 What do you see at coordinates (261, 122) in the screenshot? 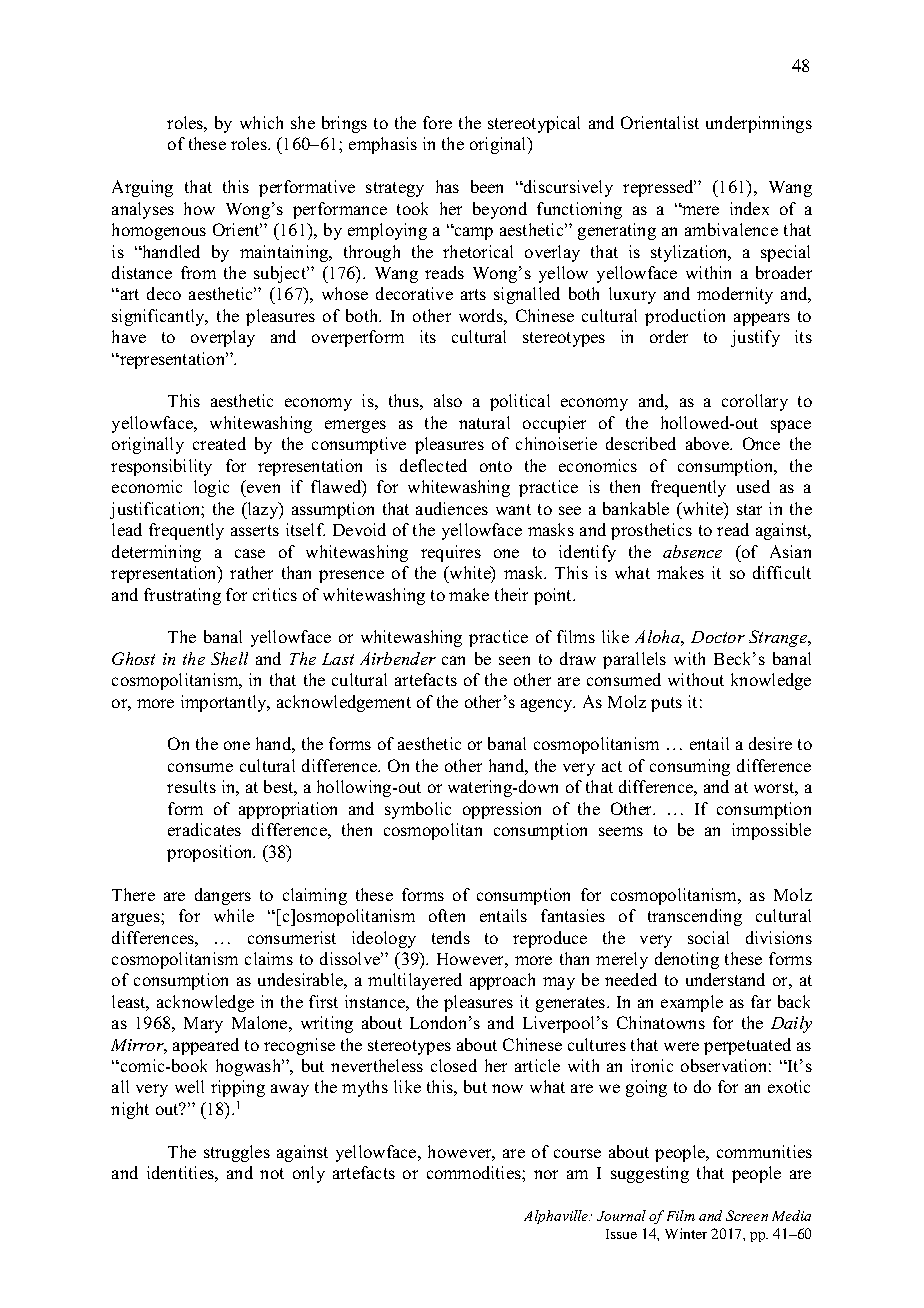
I see `which` at bounding box center [261, 122].
